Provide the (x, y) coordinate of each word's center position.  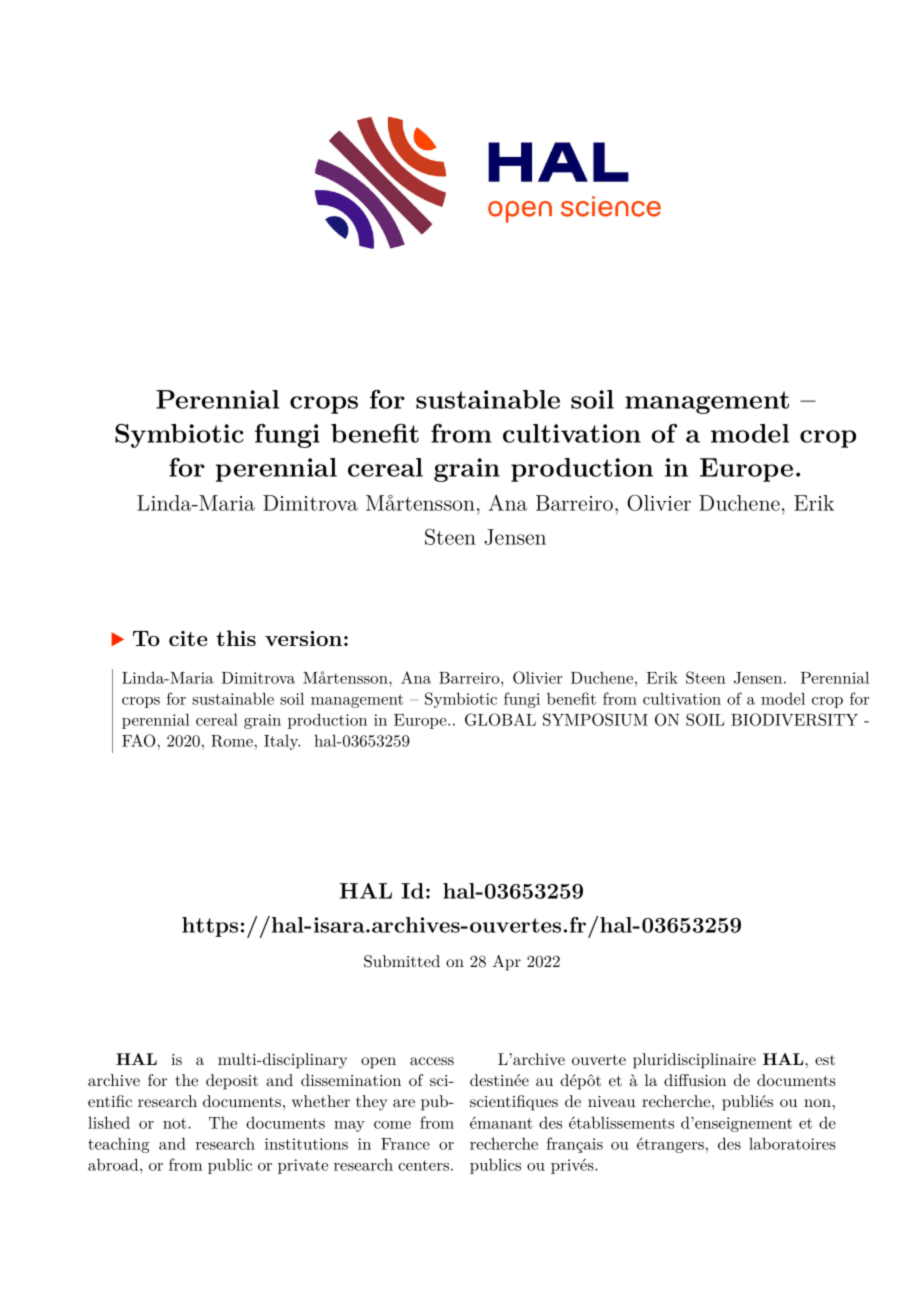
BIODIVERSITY (794, 719)
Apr (507, 963)
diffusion (695, 1080)
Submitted (402, 961)
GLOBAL (500, 719)
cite (188, 638)
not (176, 1123)
